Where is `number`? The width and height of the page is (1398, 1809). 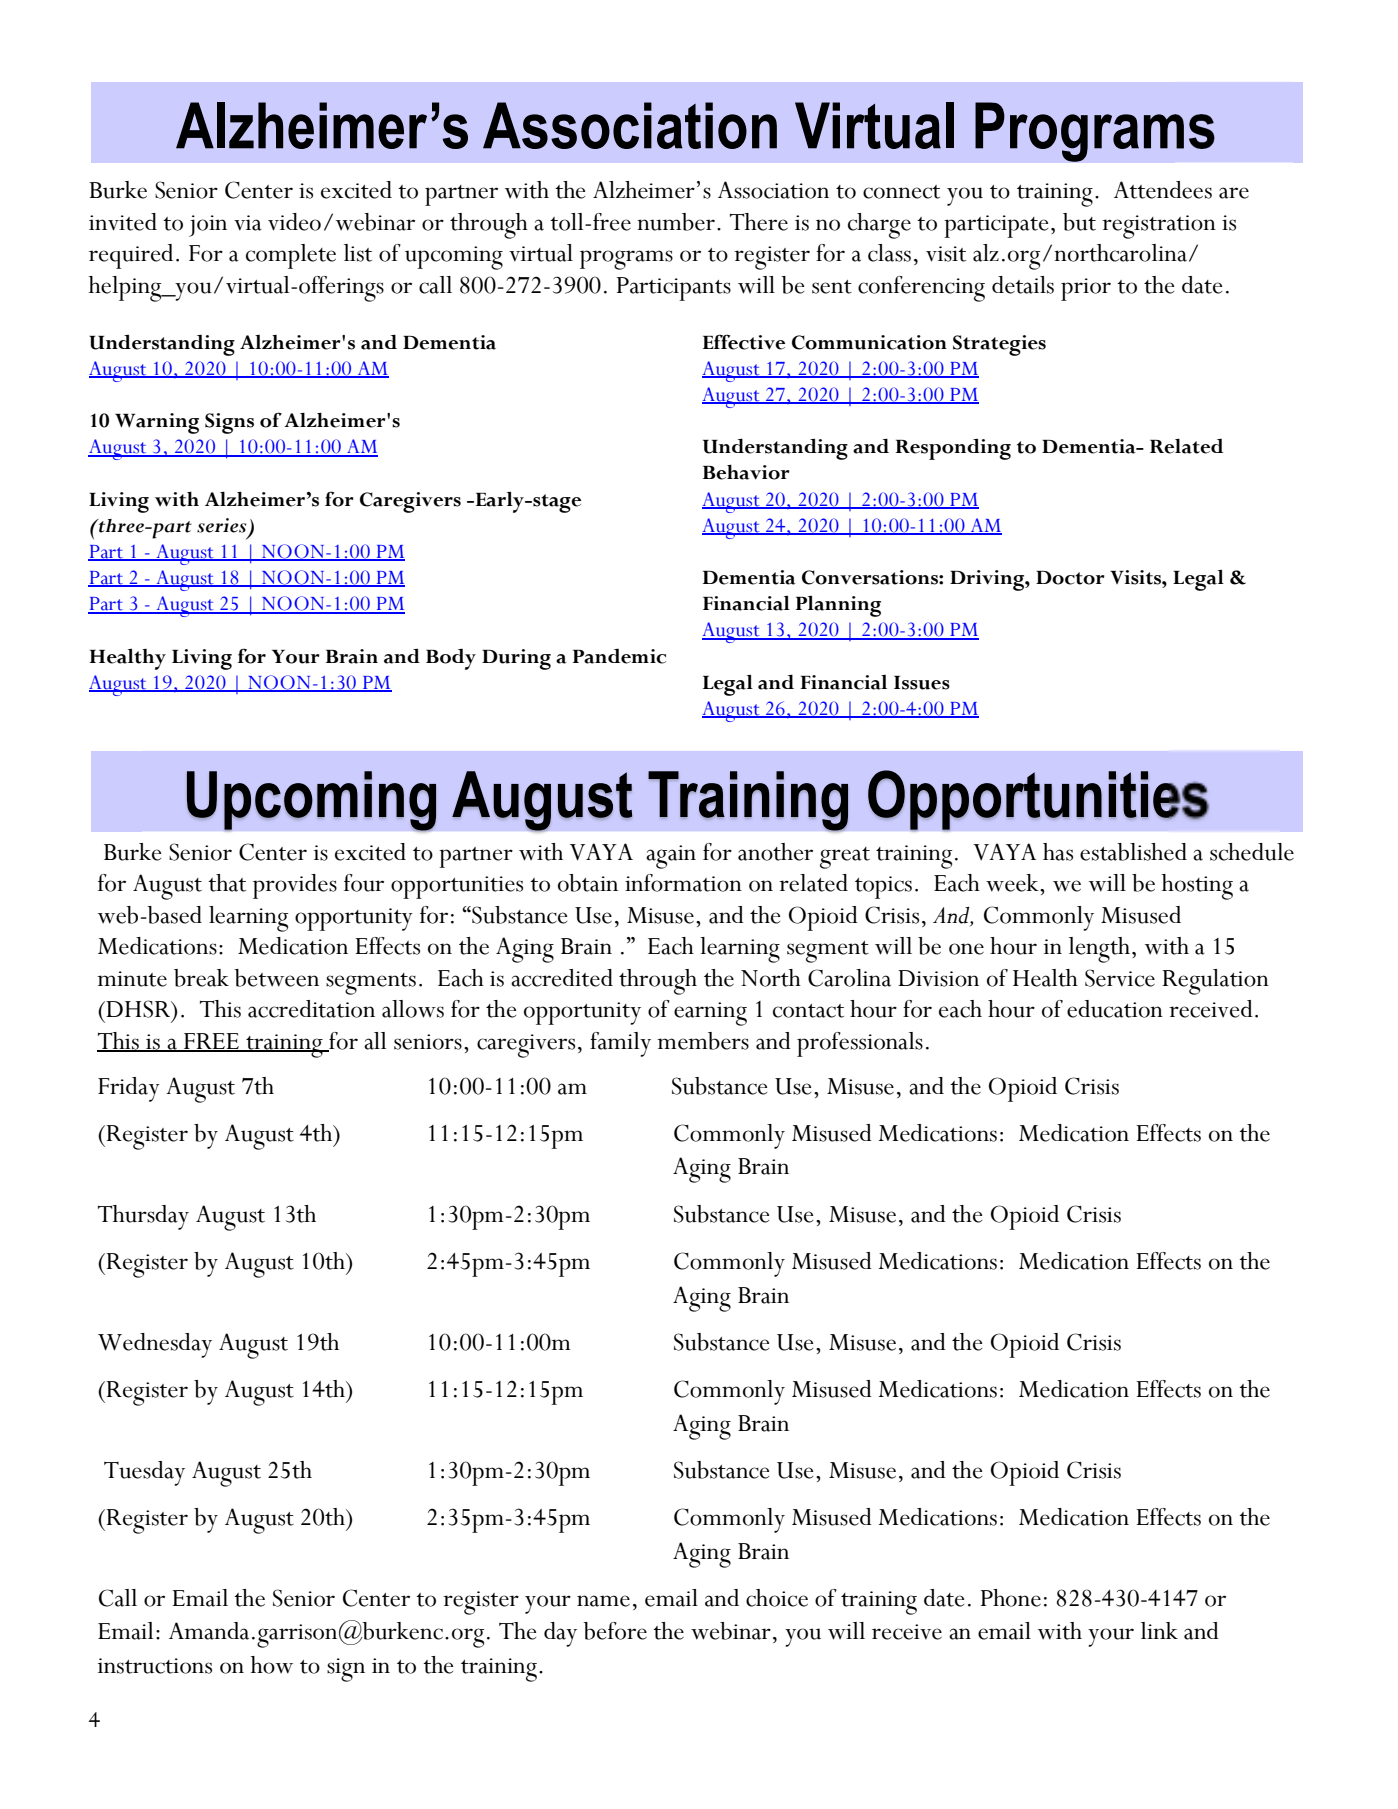 number is located at coordinates (677, 222).
